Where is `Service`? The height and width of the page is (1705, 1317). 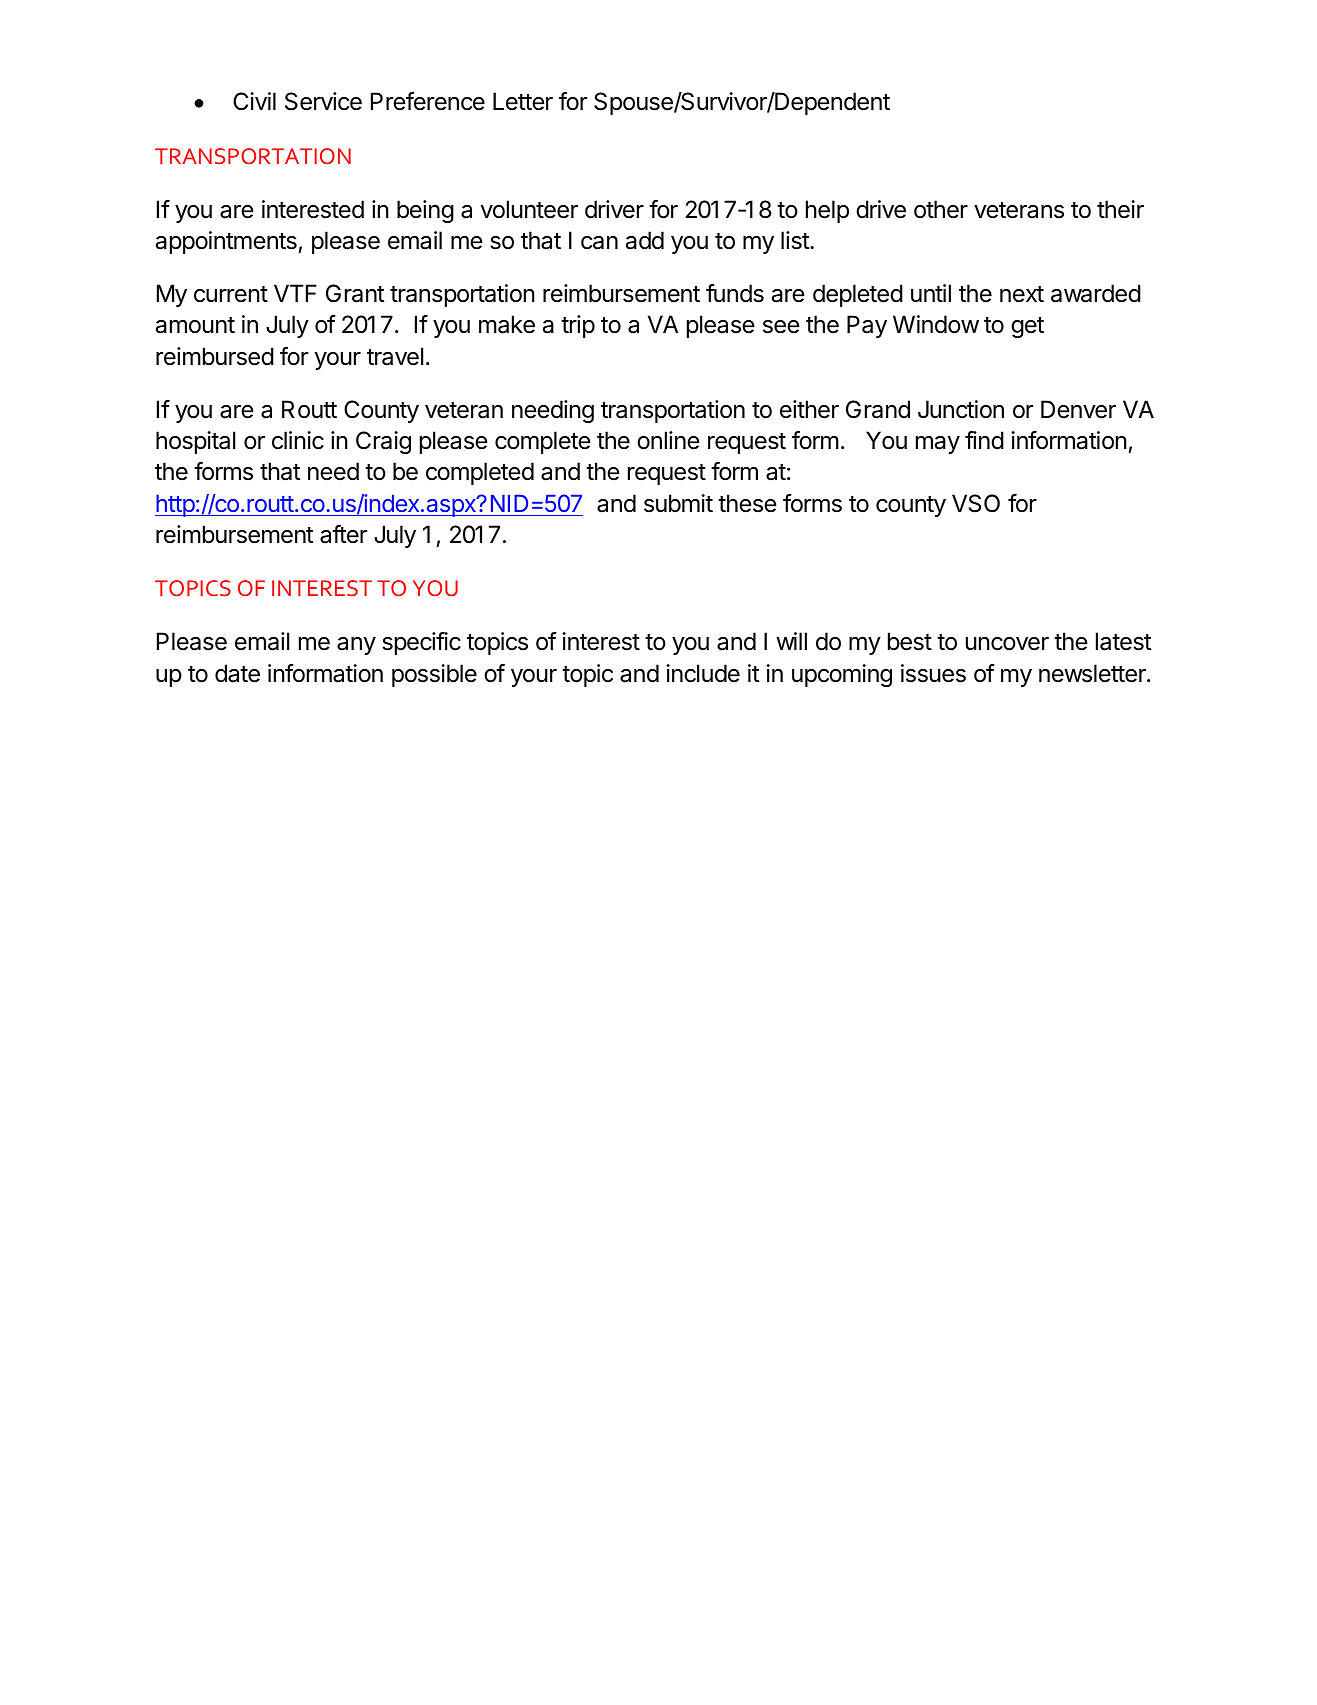
Service is located at coordinates (323, 101).
